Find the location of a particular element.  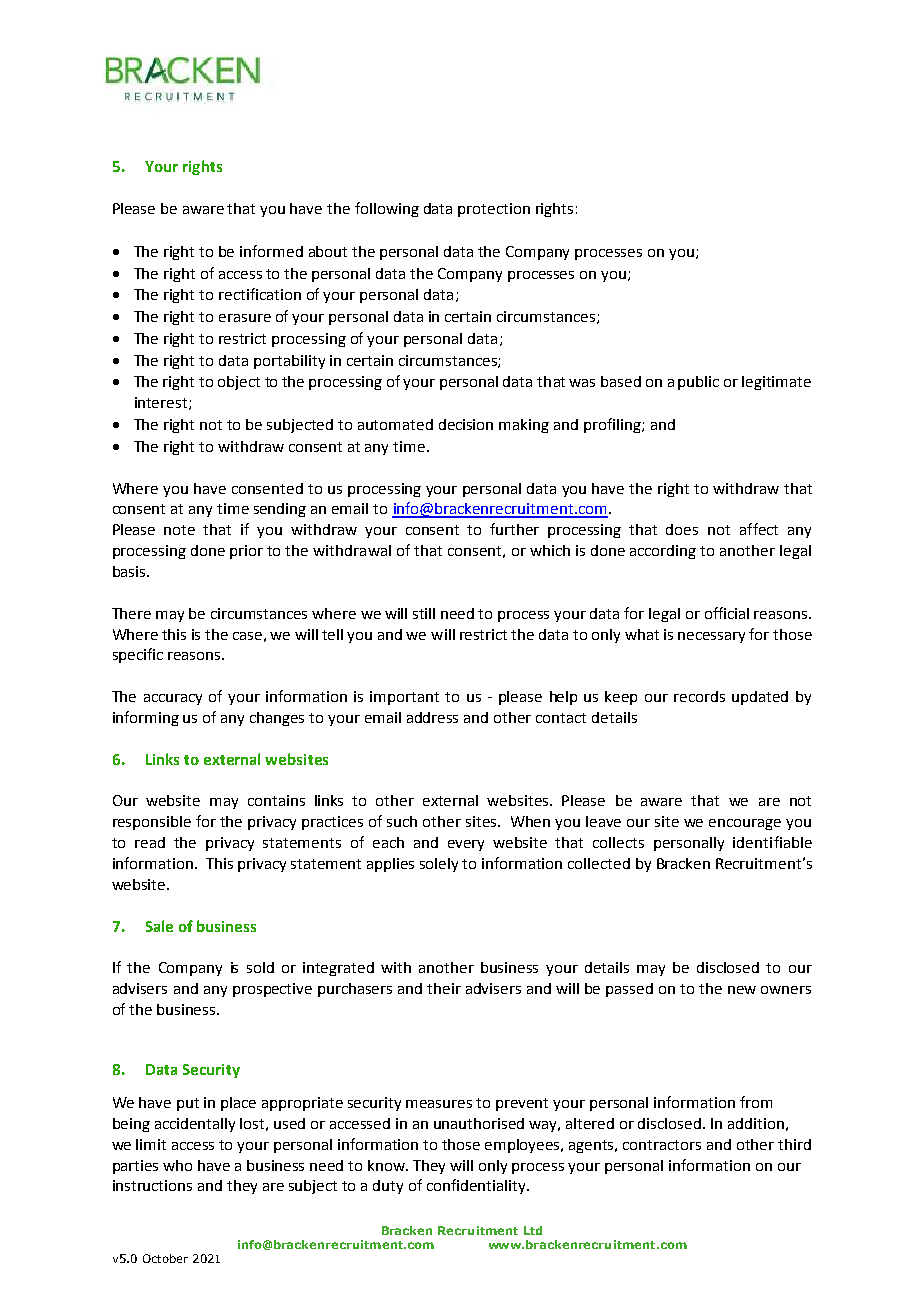

records is located at coordinates (699, 696).
